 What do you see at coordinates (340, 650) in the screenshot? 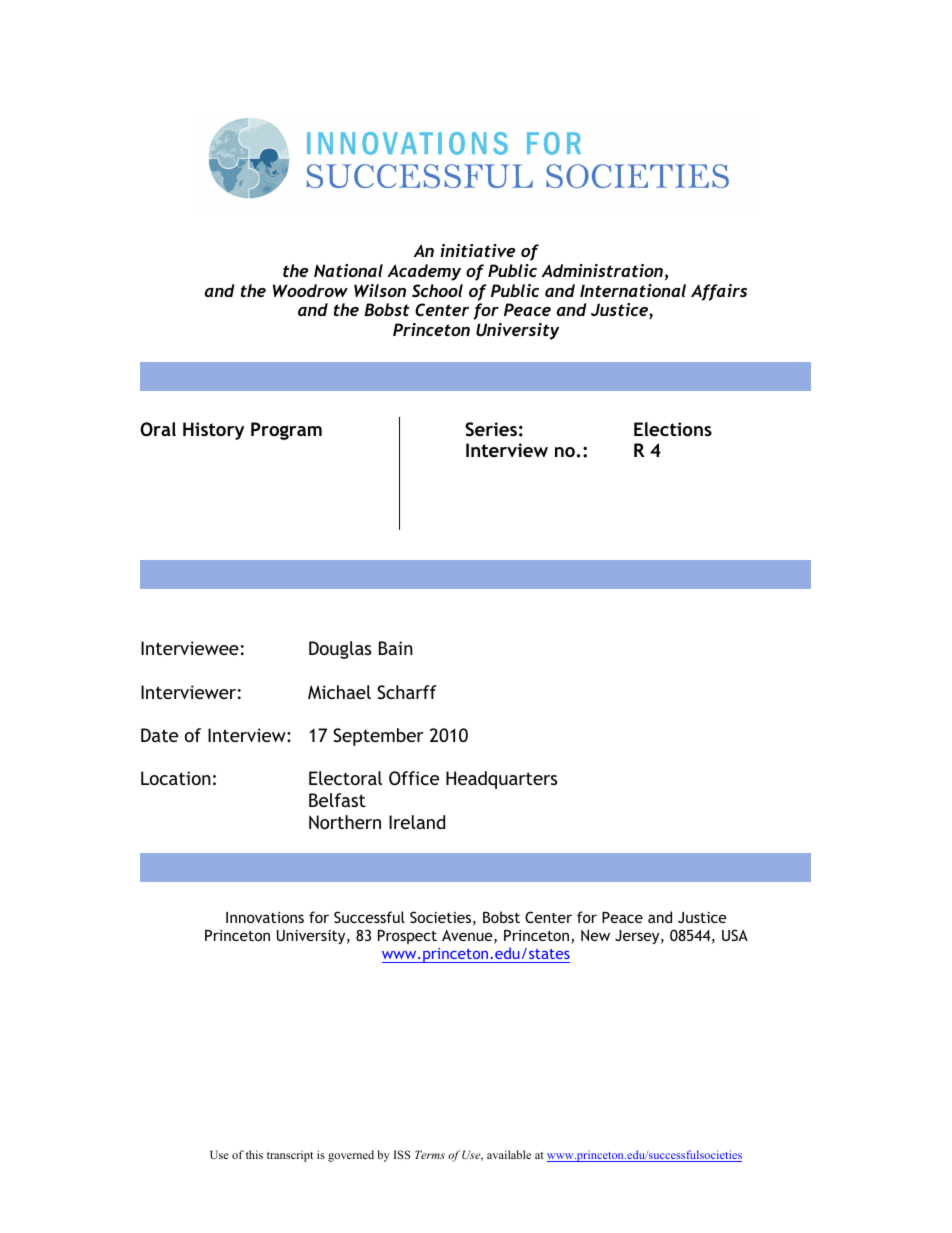
I see `Douglas` at bounding box center [340, 650].
